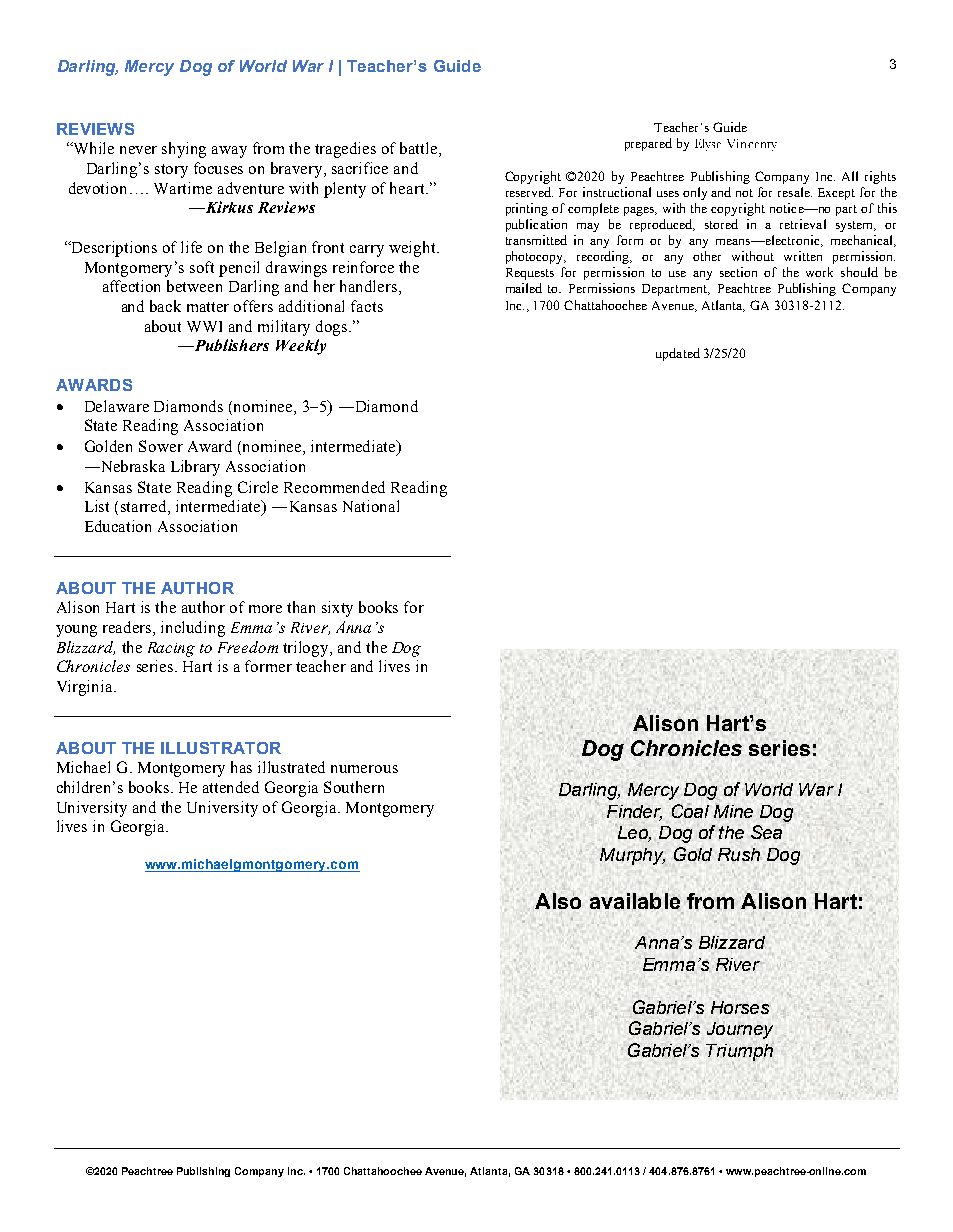 This image has width=953, height=1232. What do you see at coordinates (690, 810) in the image?
I see `Coal` at bounding box center [690, 810].
